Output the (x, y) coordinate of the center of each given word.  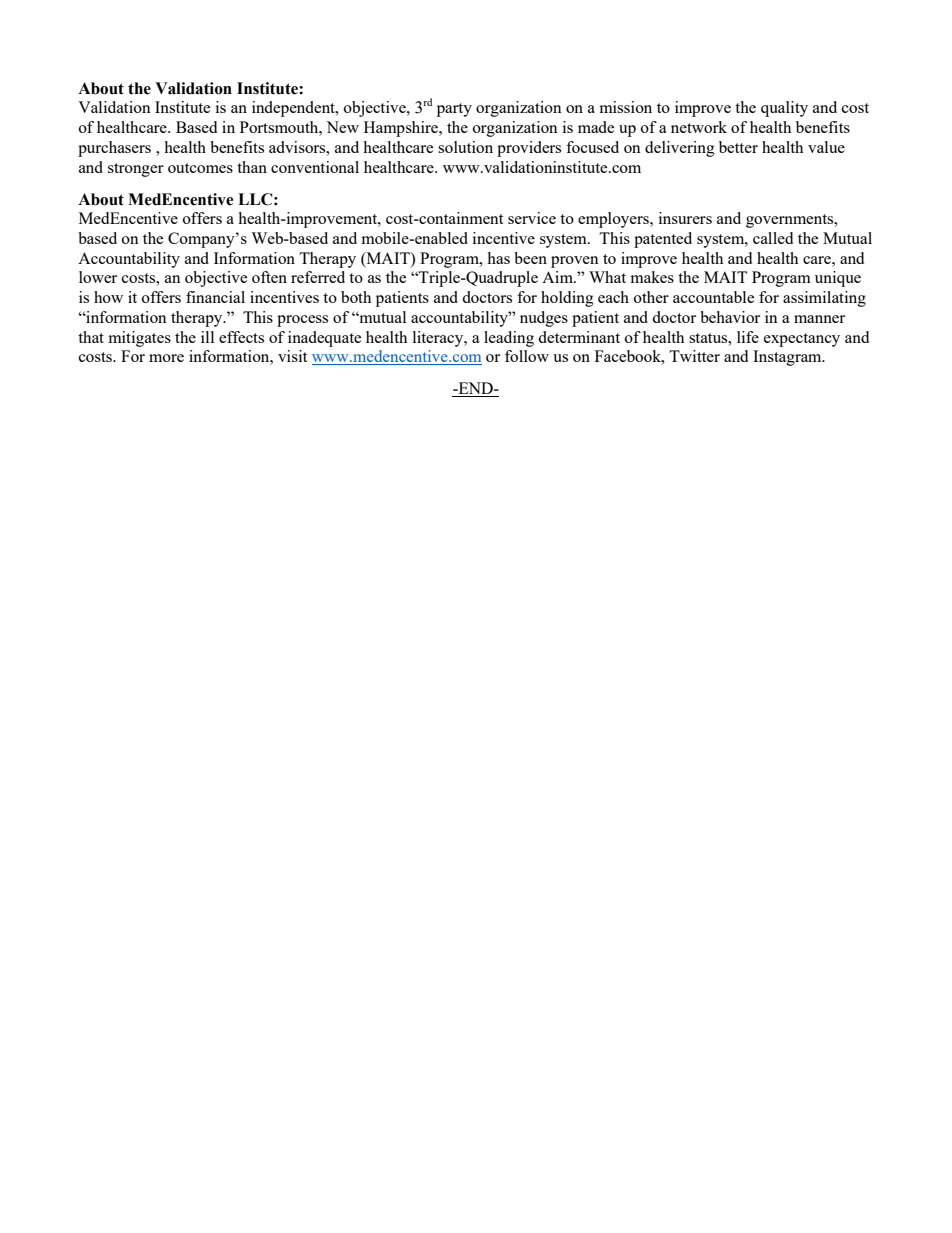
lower (98, 277)
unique (838, 279)
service (532, 218)
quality (784, 109)
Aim (558, 277)
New (342, 127)
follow (527, 356)
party (454, 110)
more (166, 358)
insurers (685, 218)
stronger (136, 170)
